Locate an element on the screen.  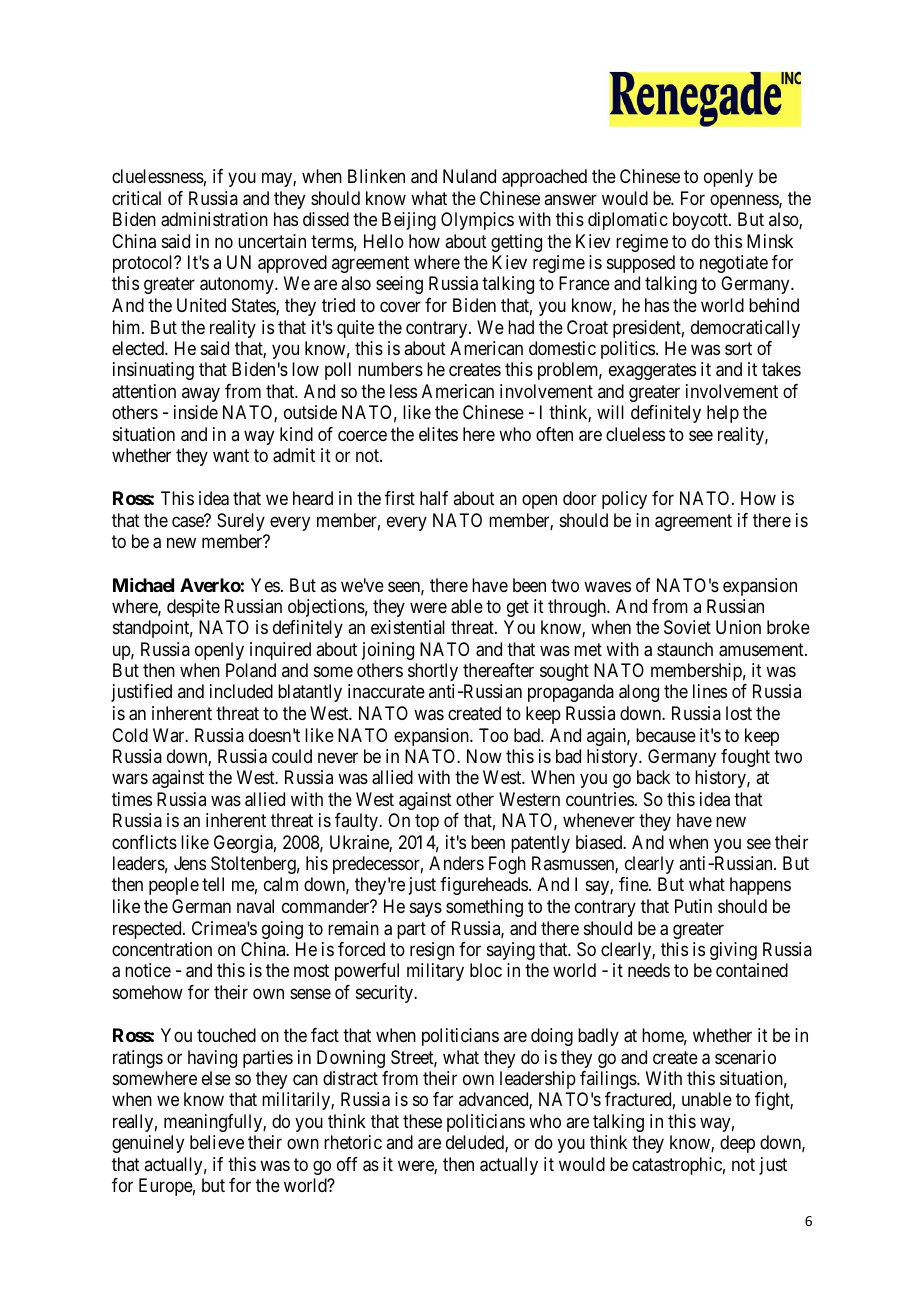
Olympics is located at coordinates (477, 221).
